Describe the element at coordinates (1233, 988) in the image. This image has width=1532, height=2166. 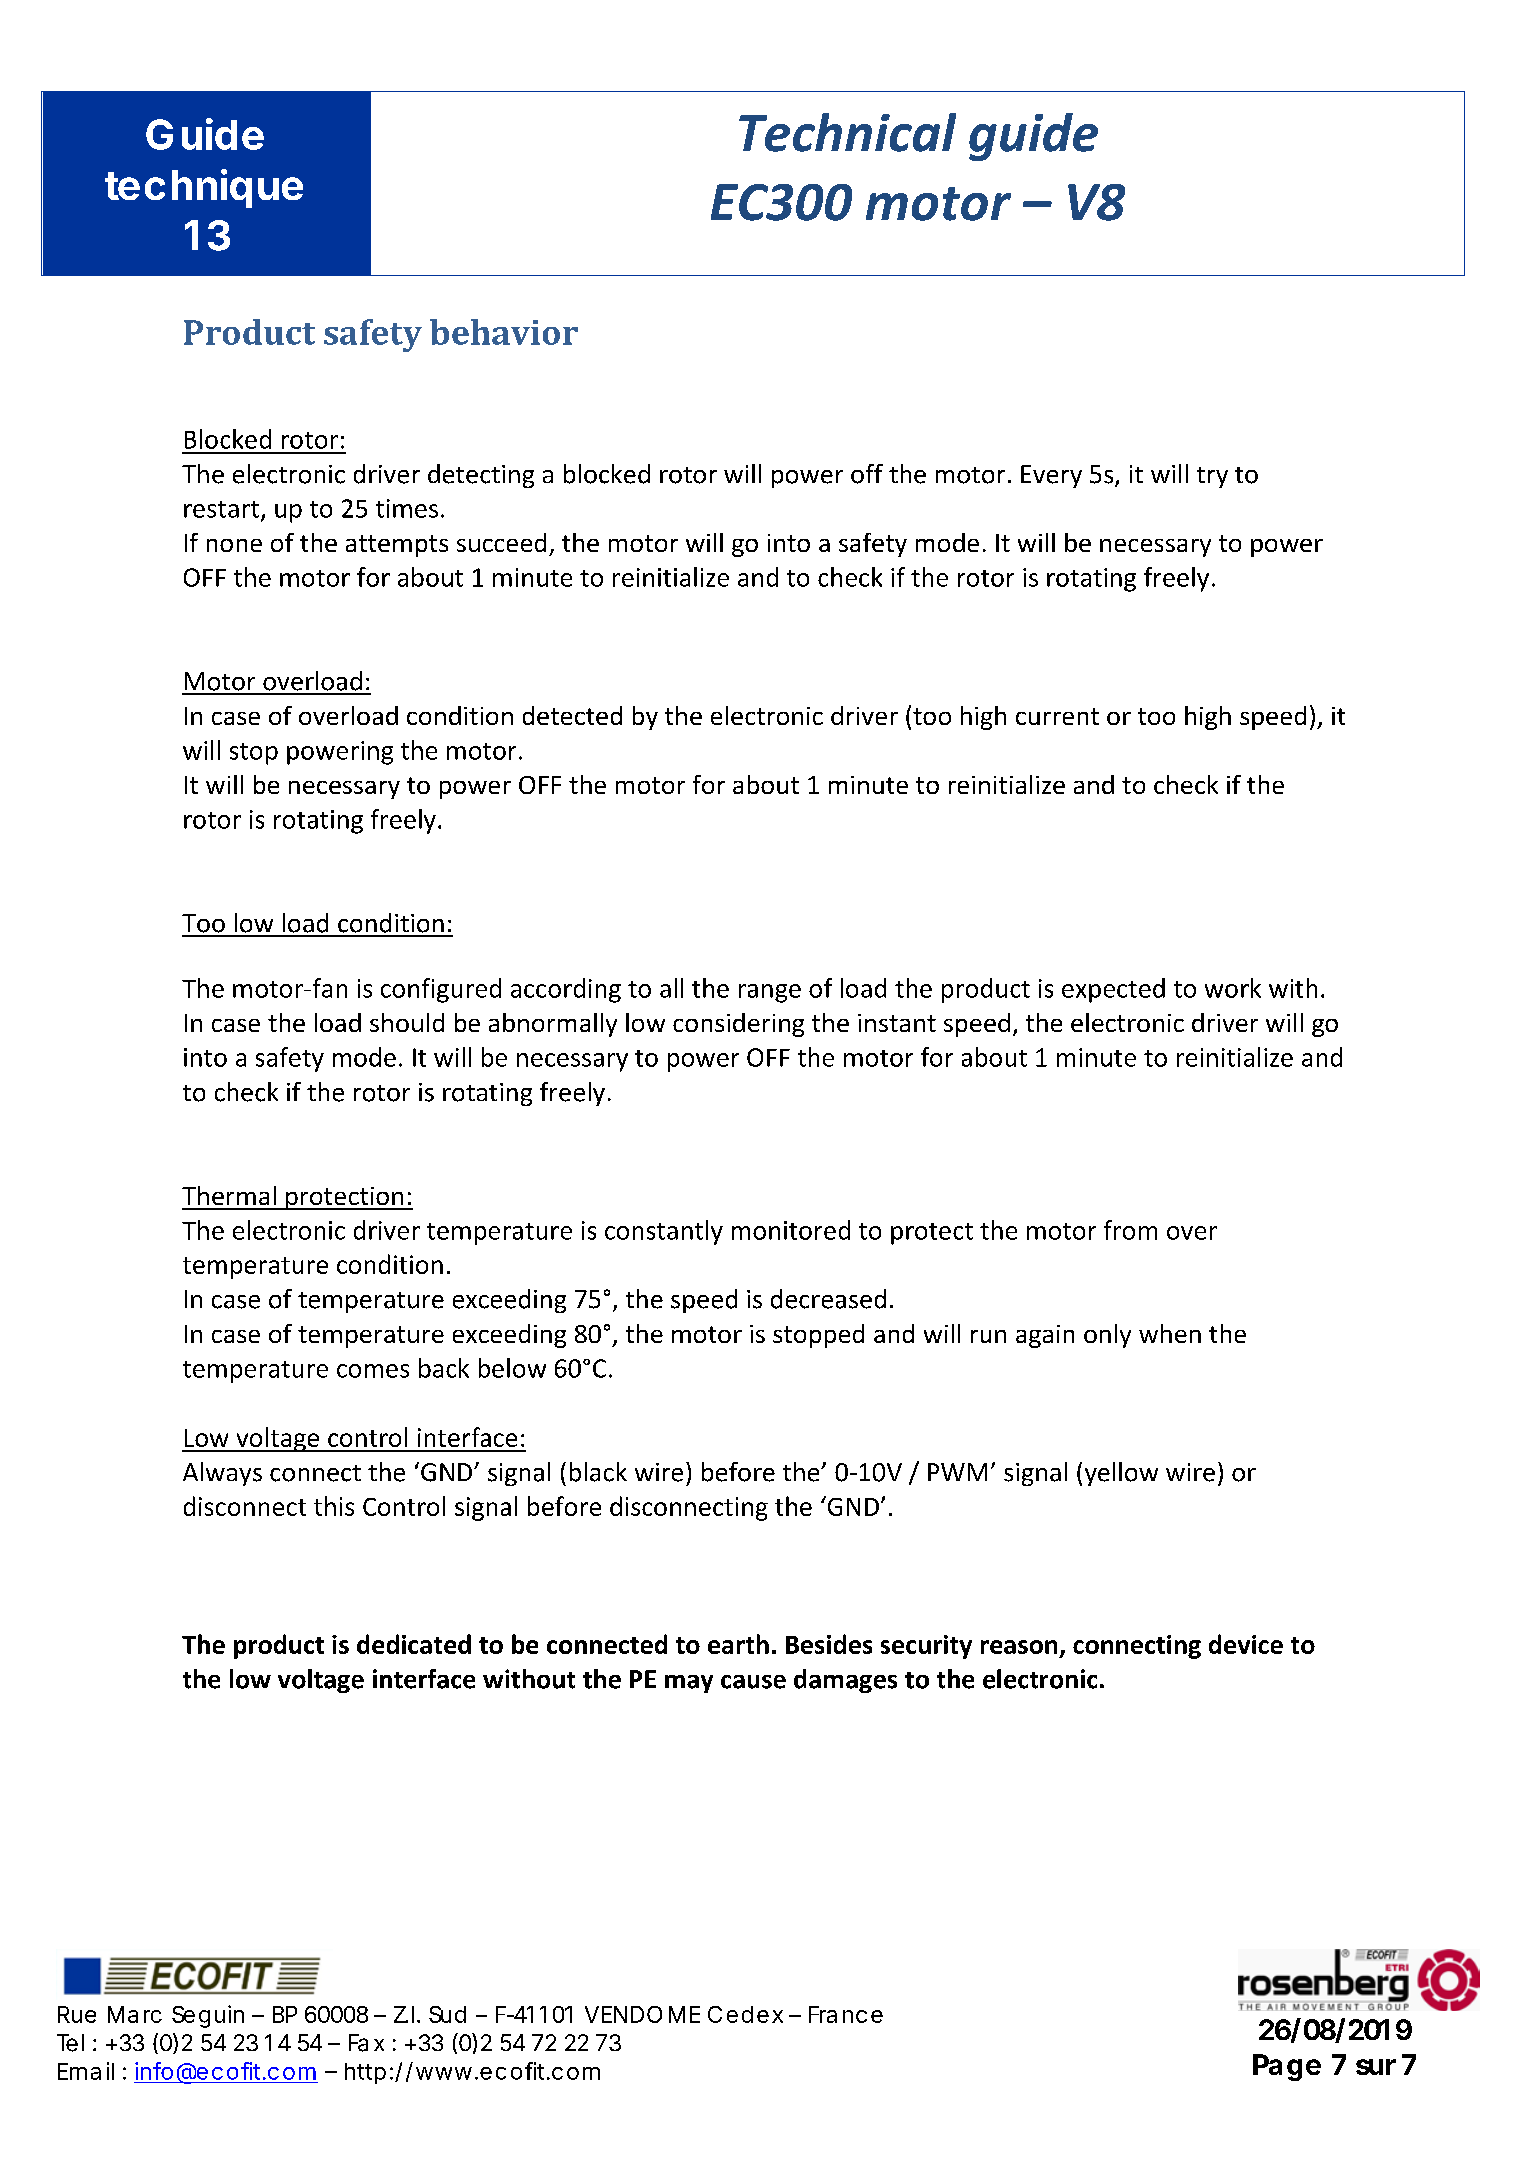
I see `work` at that location.
